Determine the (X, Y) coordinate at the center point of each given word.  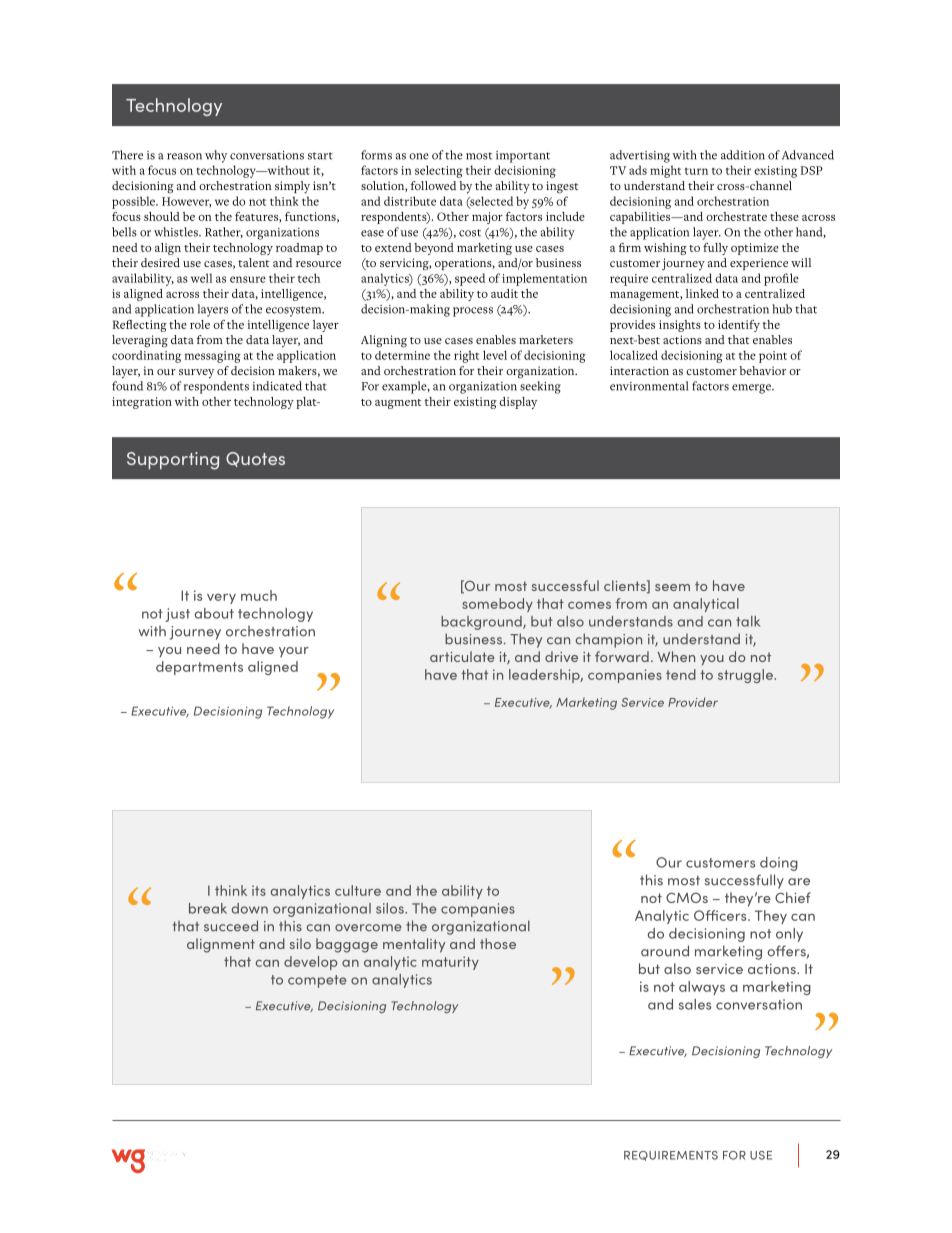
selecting (439, 171)
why (216, 156)
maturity (450, 963)
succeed (231, 926)
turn (696, 171)
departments (199, 668)
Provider (693, 702)
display (518, 403)
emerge (752, 389)
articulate (462, 656)
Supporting (173, 461)
